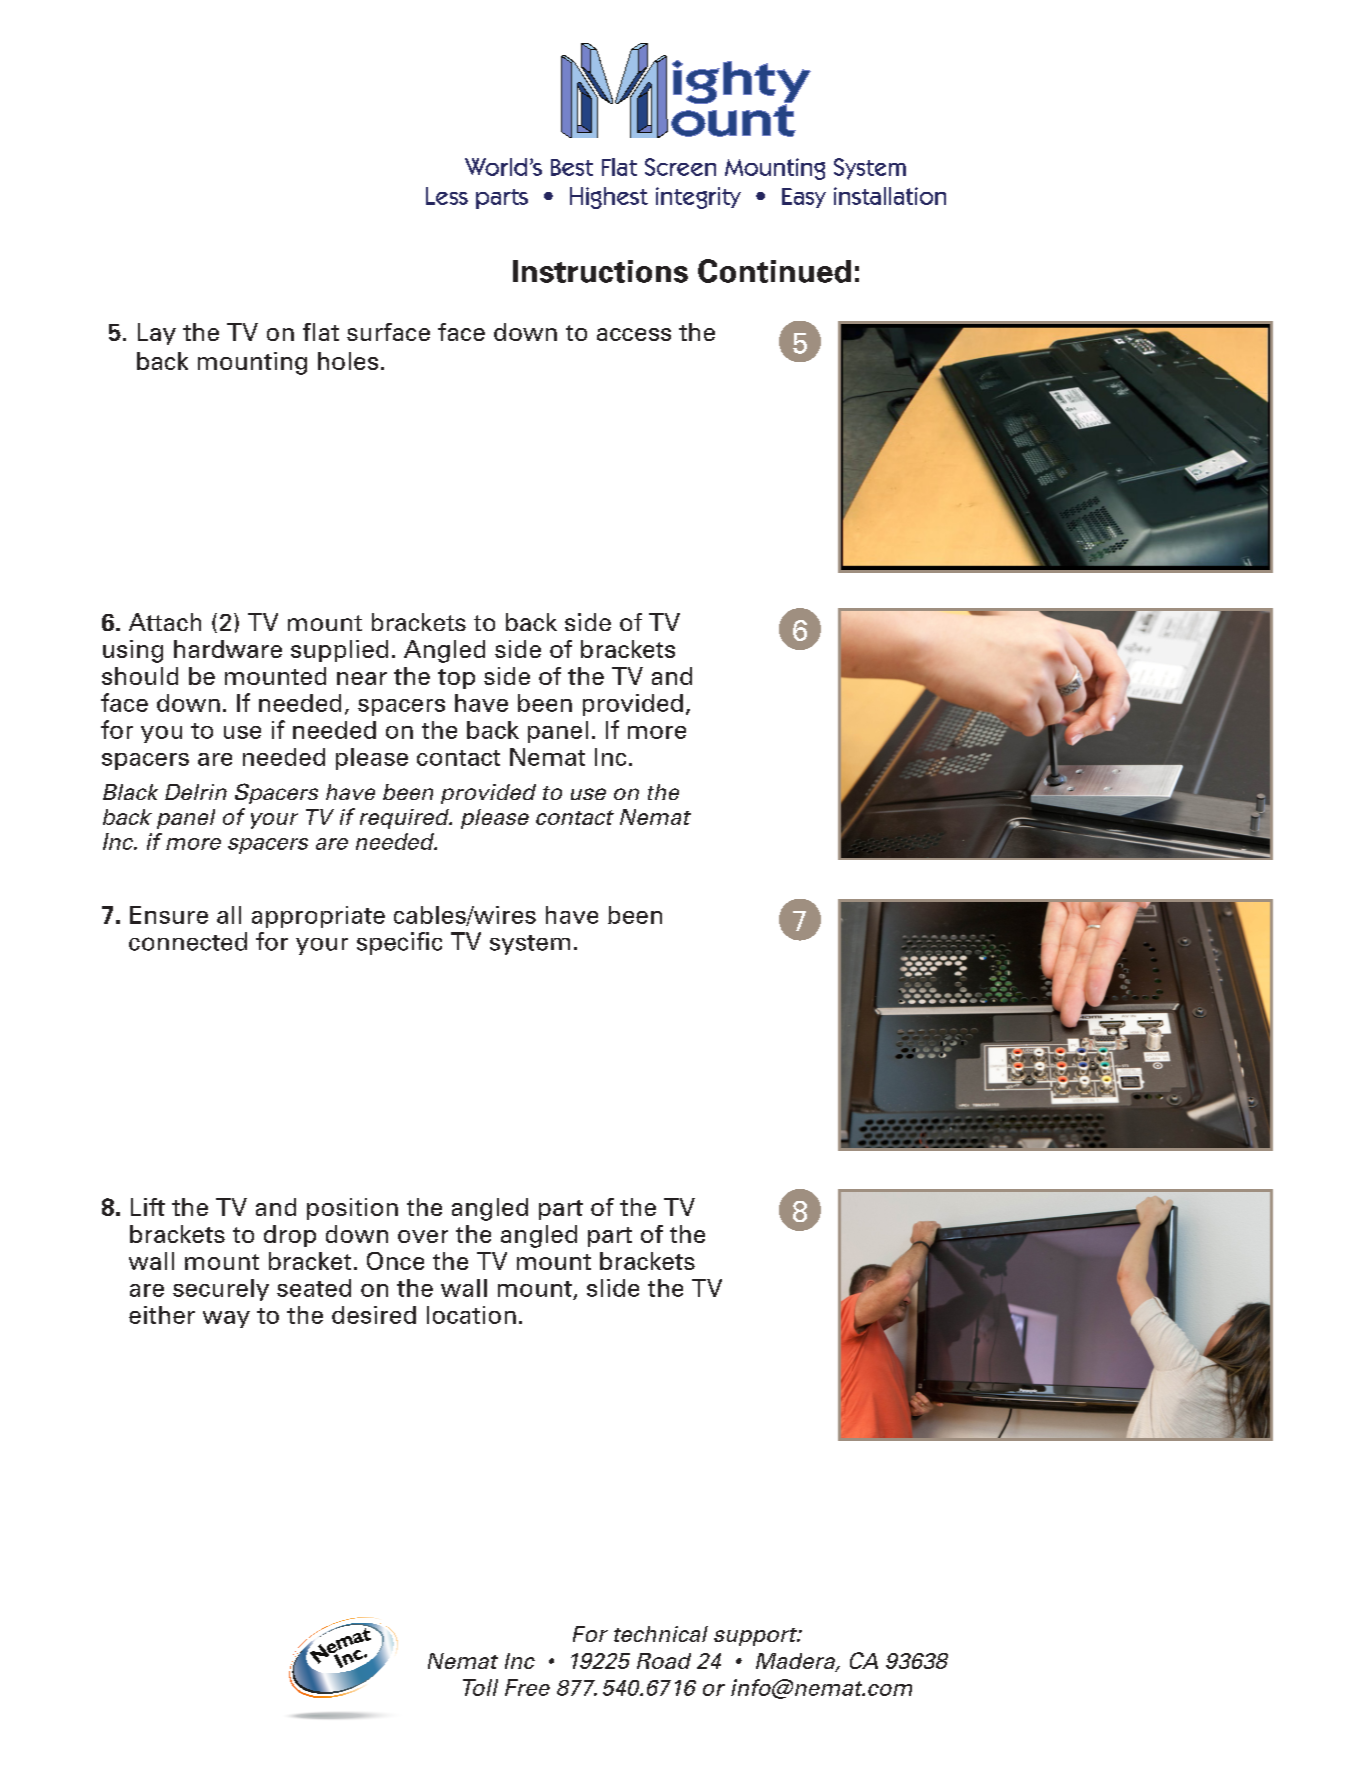 The image size is (1372, 1775). I want to click on top, so click(456, 679).
